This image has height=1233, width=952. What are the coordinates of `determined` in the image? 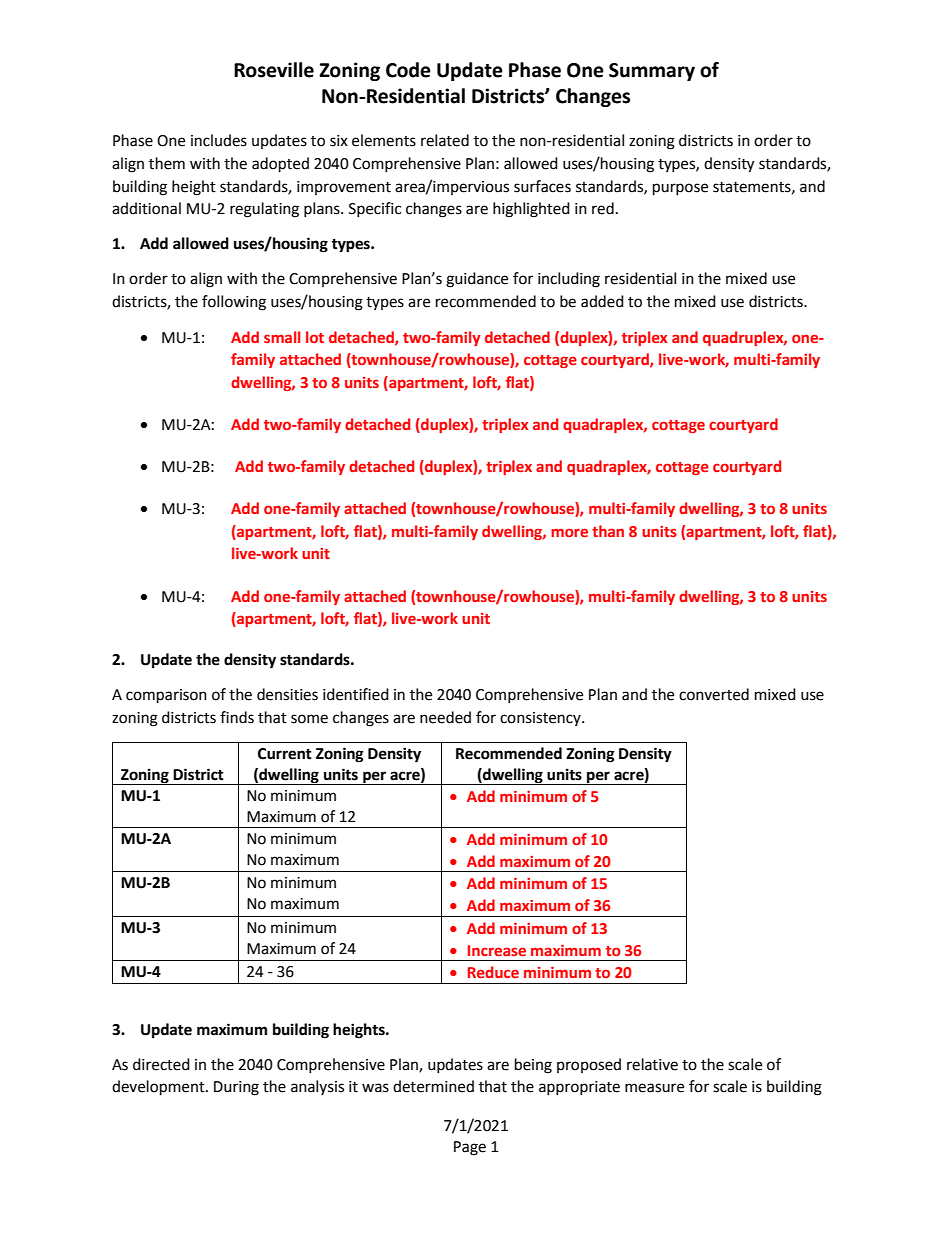 It's located at (433, 1086).
